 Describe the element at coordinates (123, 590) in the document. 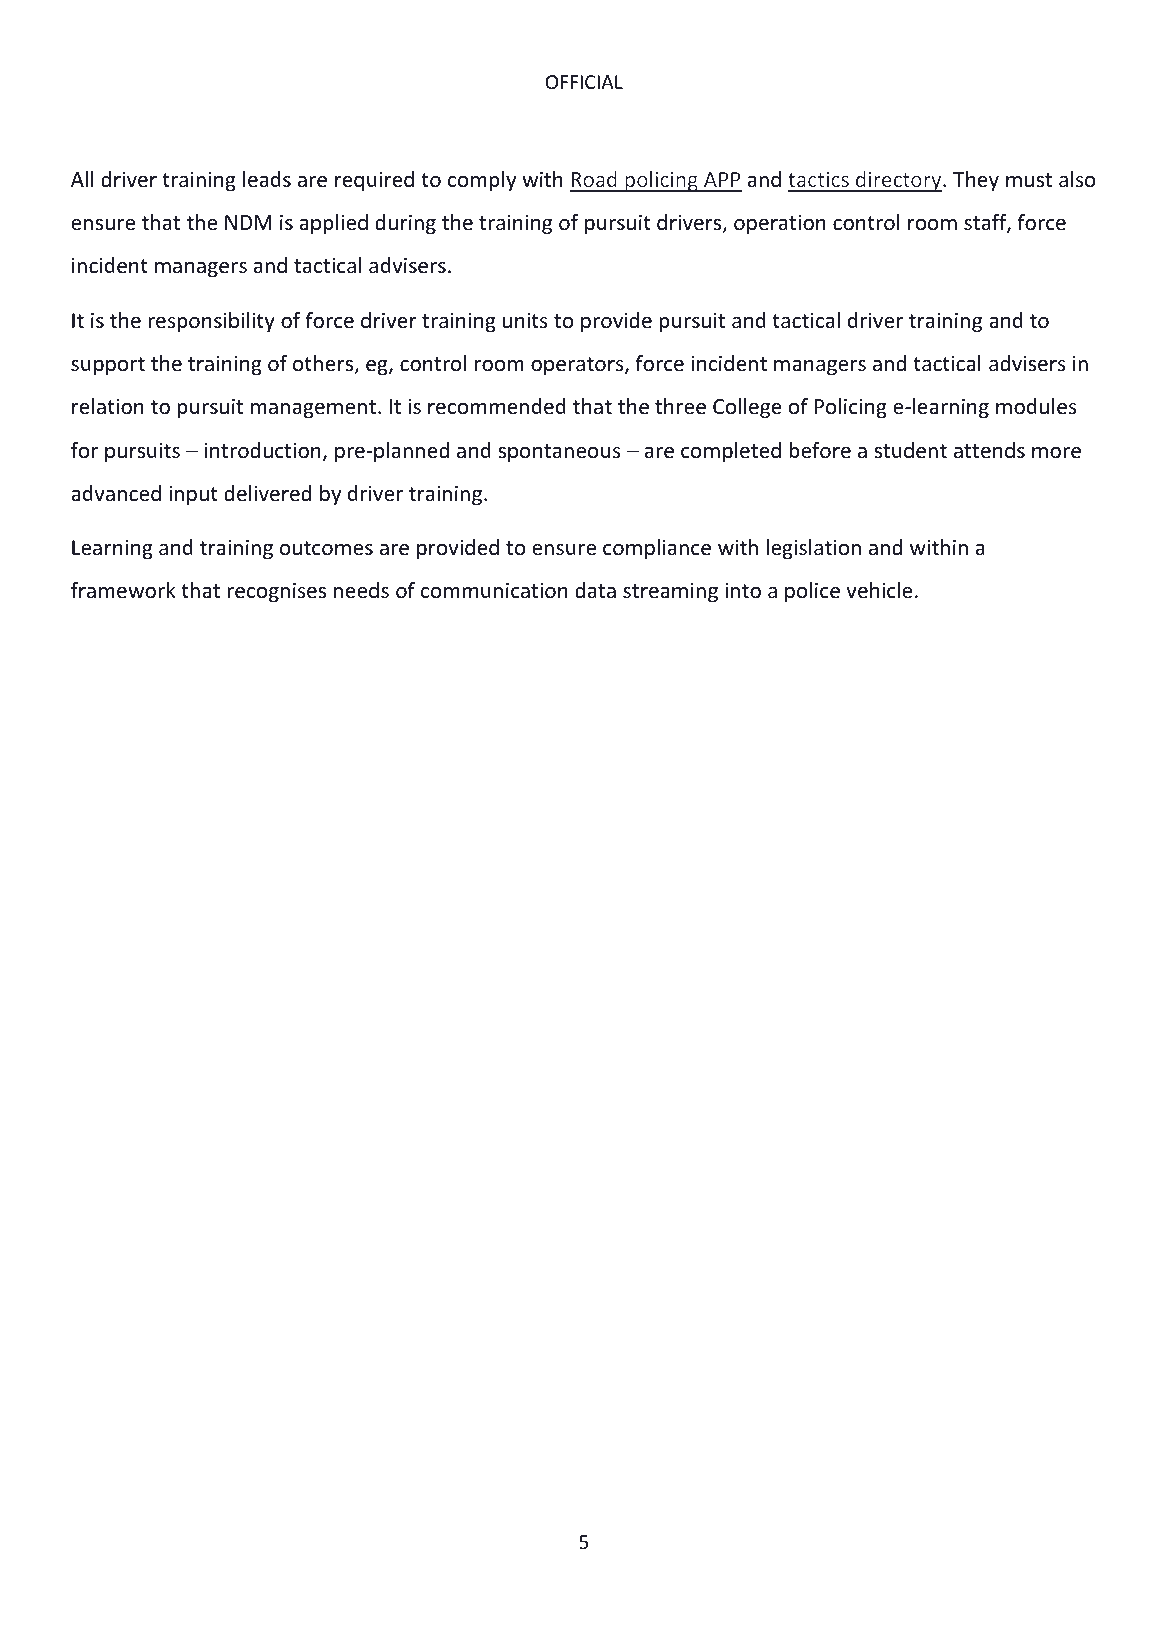

I see `framework` at that location.
